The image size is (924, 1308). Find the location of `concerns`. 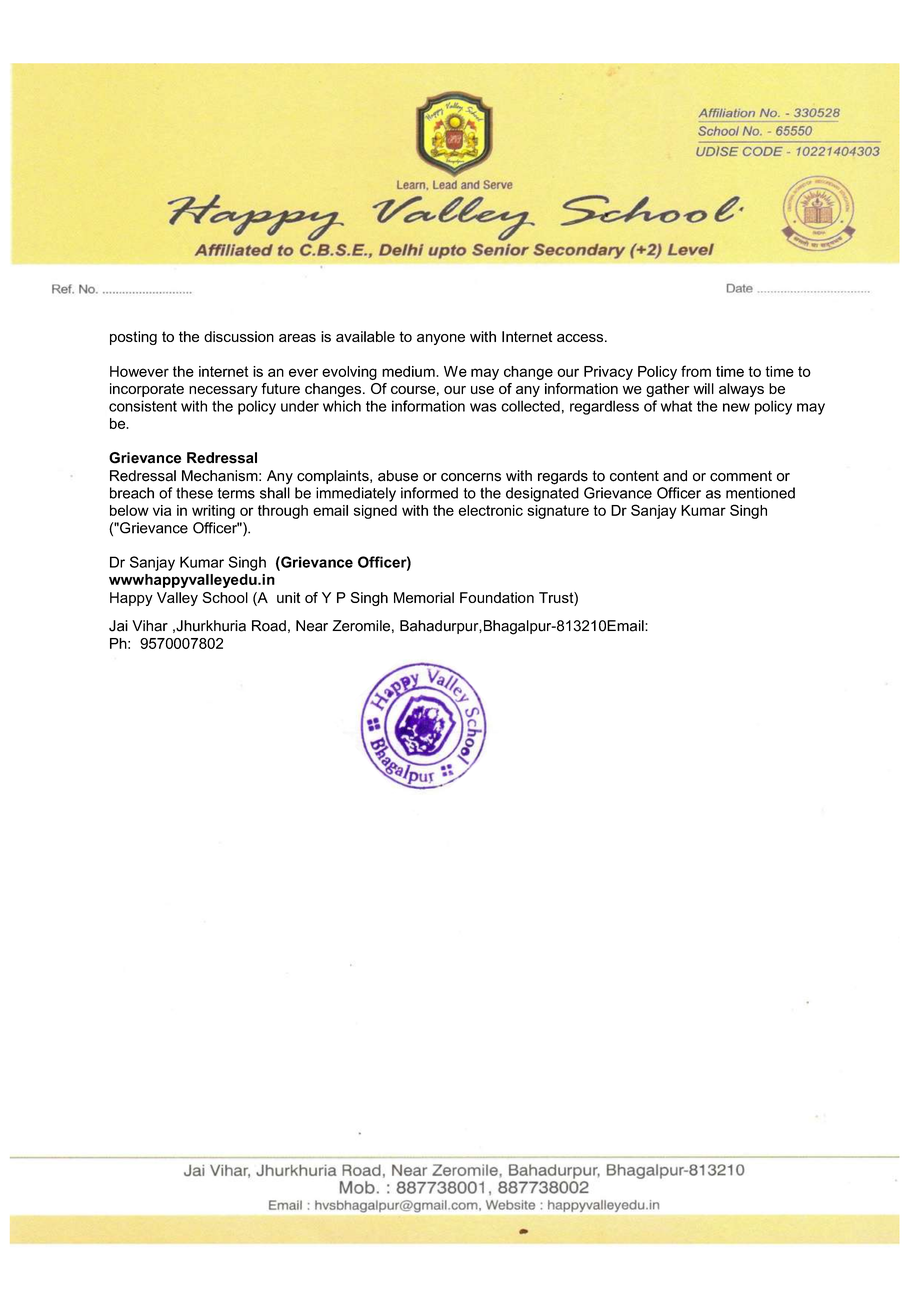

concerns is located at coordinates (471, 477).
